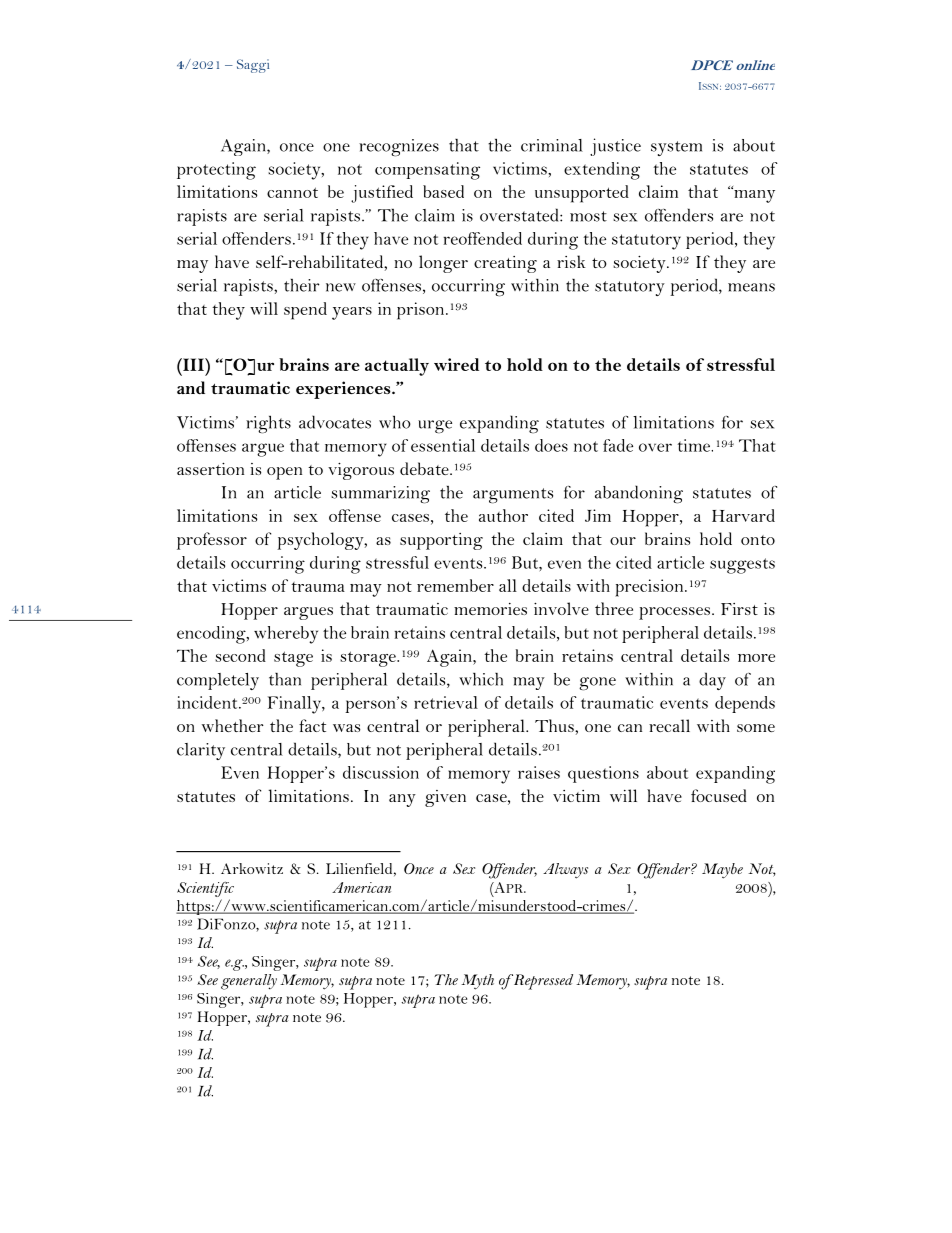  Describe the element at coordinates (292, 192) in the page. I see `cannot` at that location.
